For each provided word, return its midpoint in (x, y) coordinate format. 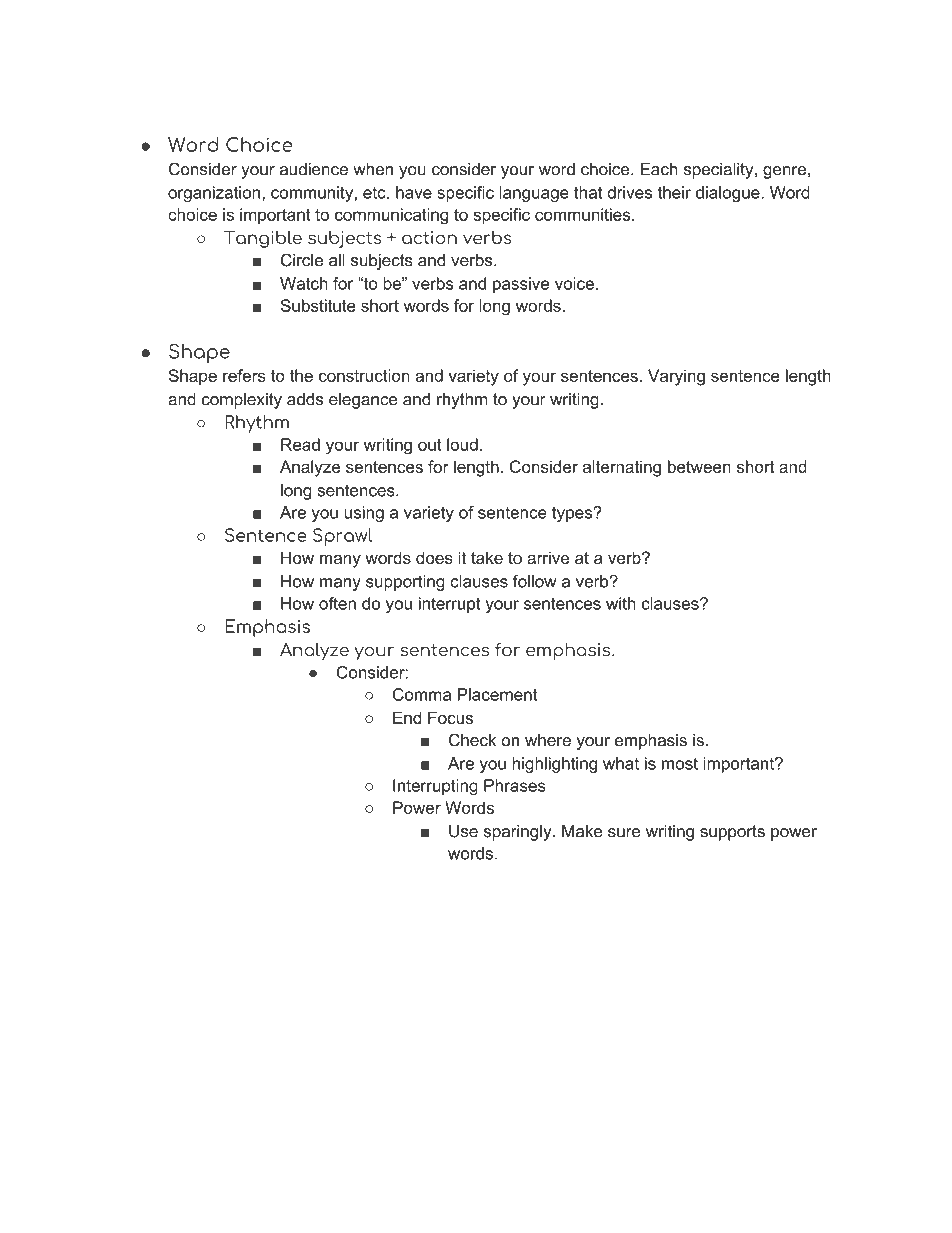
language (534, 194)
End (407, 717)
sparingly (519, 833)
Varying (676, 377)
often (337, 603)
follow (534, 581)
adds (305, 399)
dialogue (729, 194)
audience (314, 169)
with (621, 603)
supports (732, 833)
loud (462, 444)
